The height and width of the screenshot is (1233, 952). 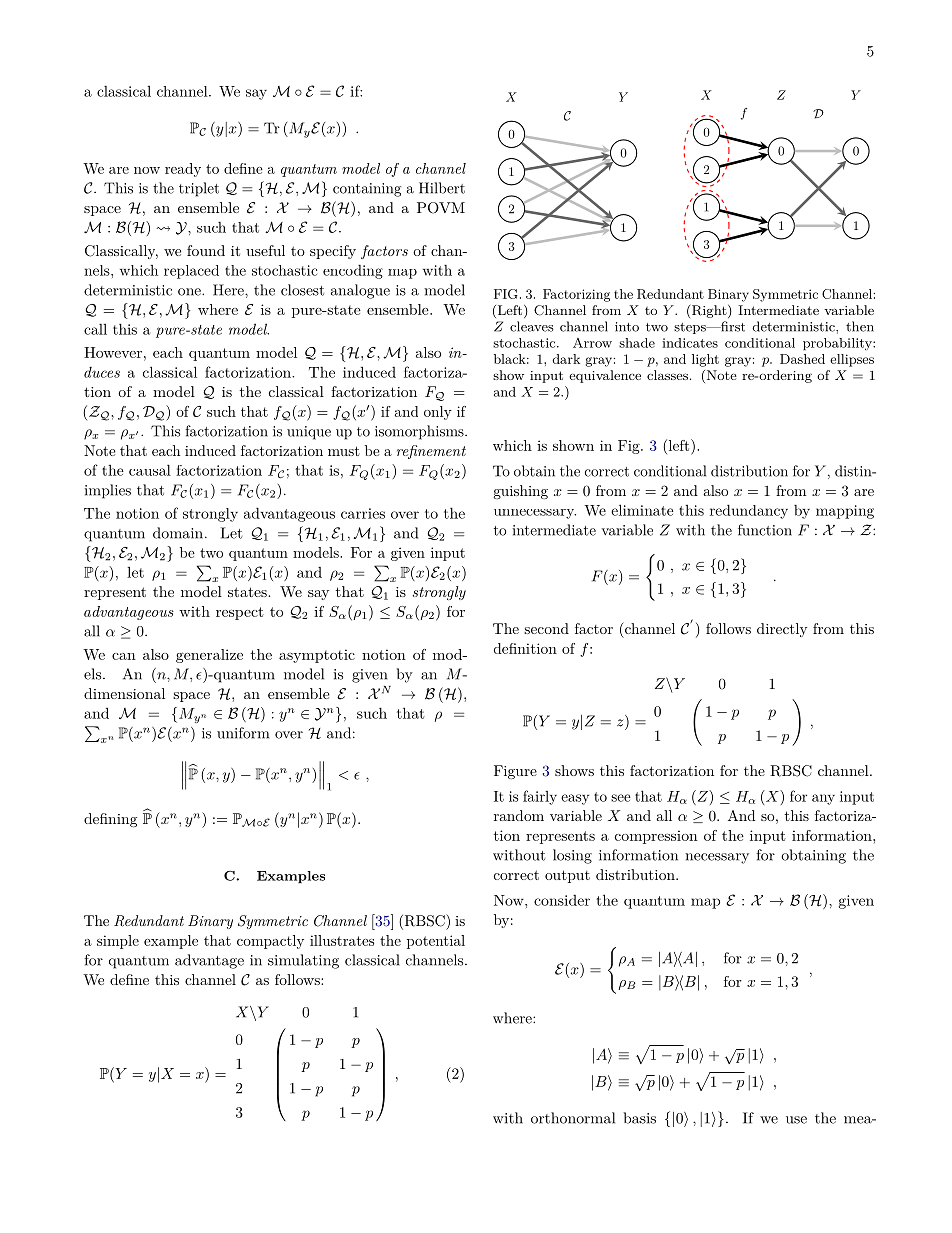 What do you see at coordinates (442, 188) in the screenshot?
I see `Hilbert` at bounding box center [442, 188].
